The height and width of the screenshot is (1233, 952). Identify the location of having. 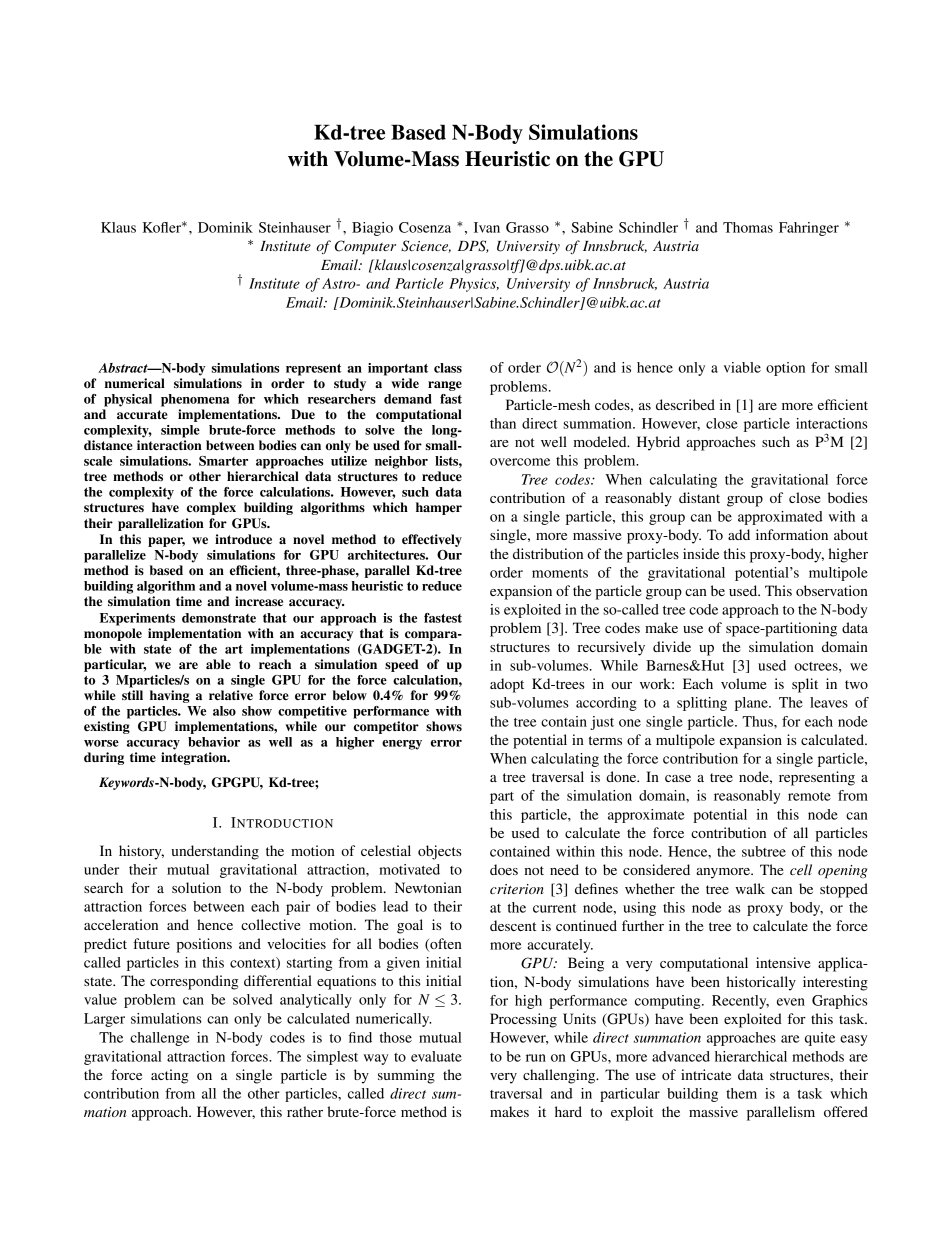
(170, 696).
